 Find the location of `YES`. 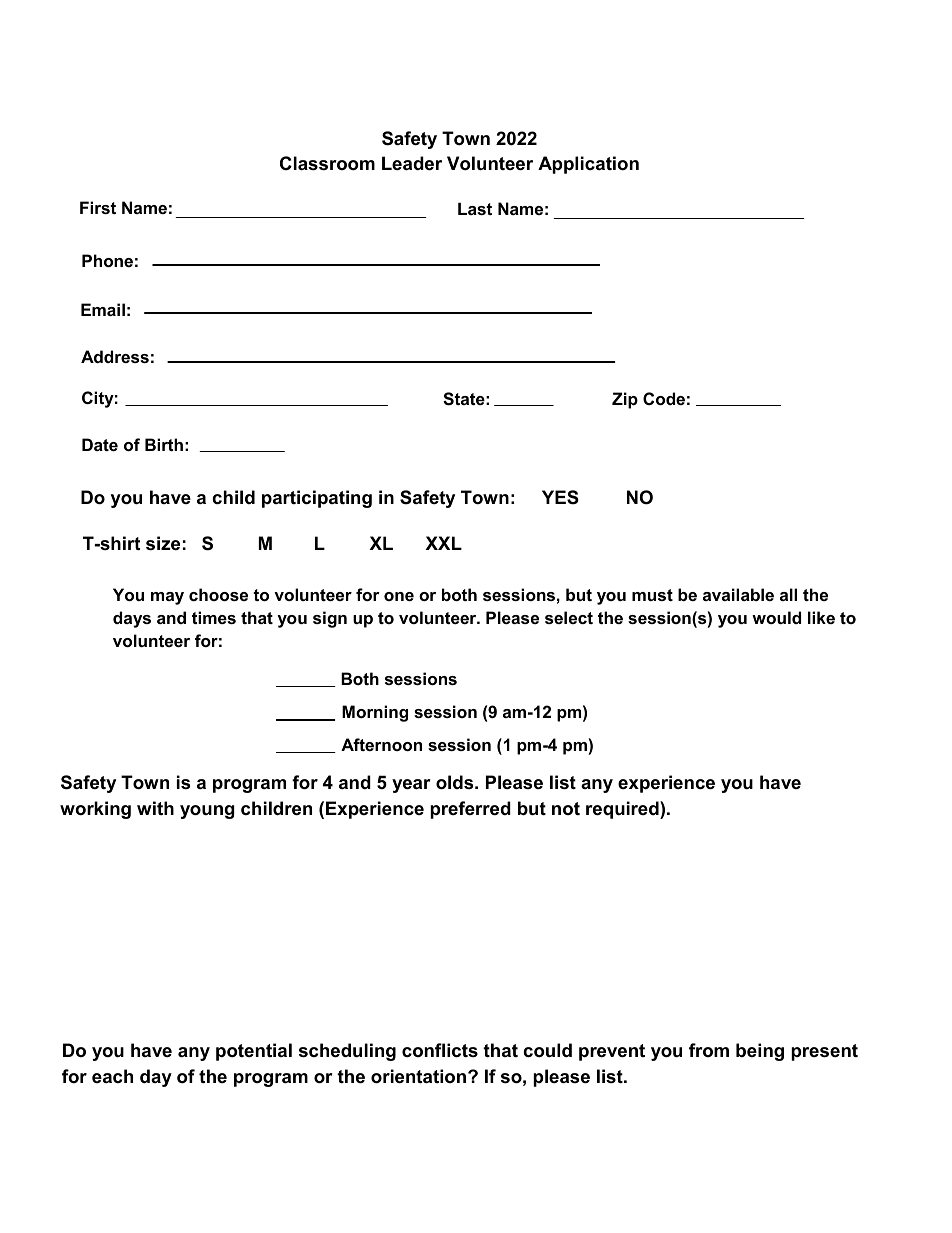

YES is located at coordinates (560, 497).
